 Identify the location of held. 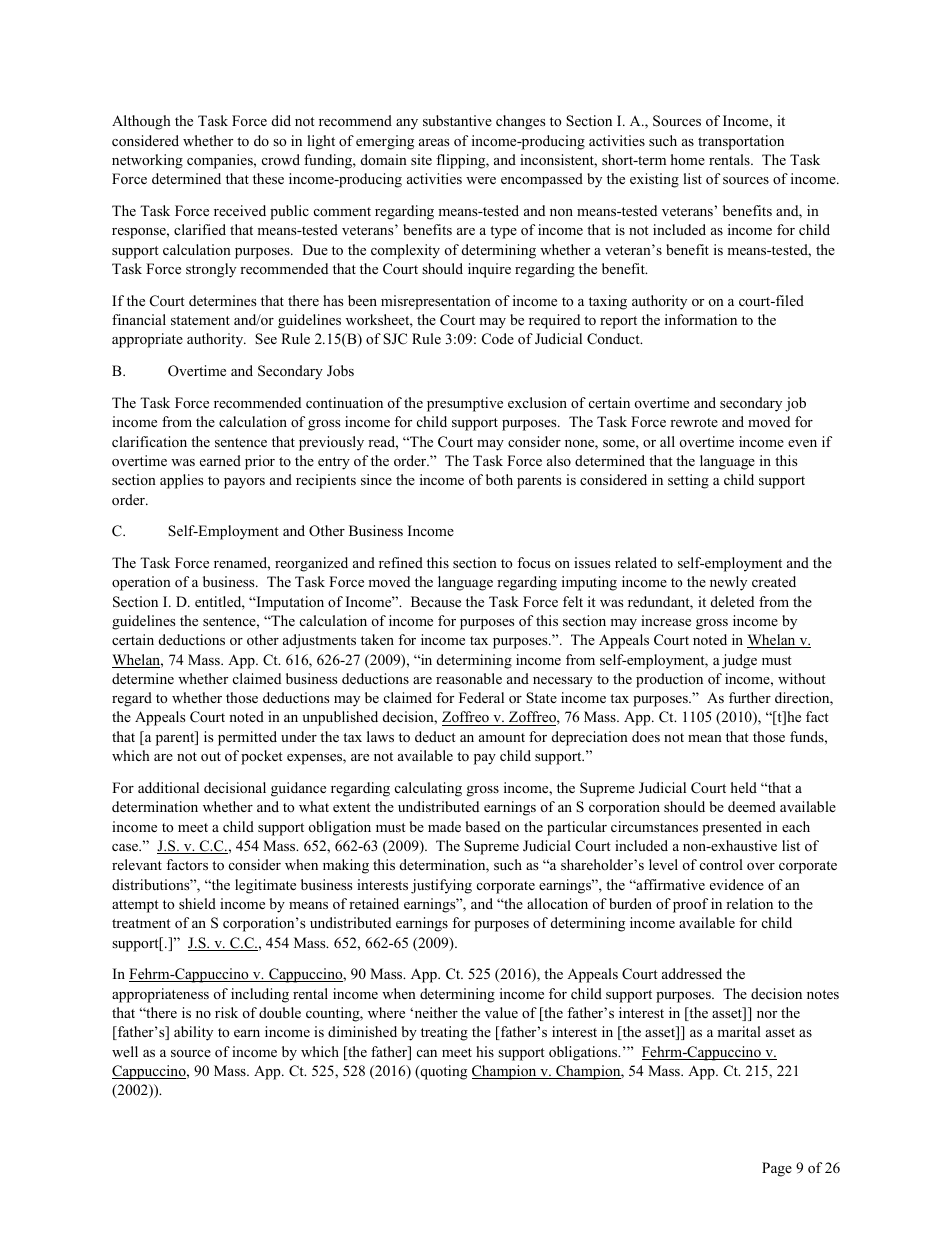
(744, 787).
